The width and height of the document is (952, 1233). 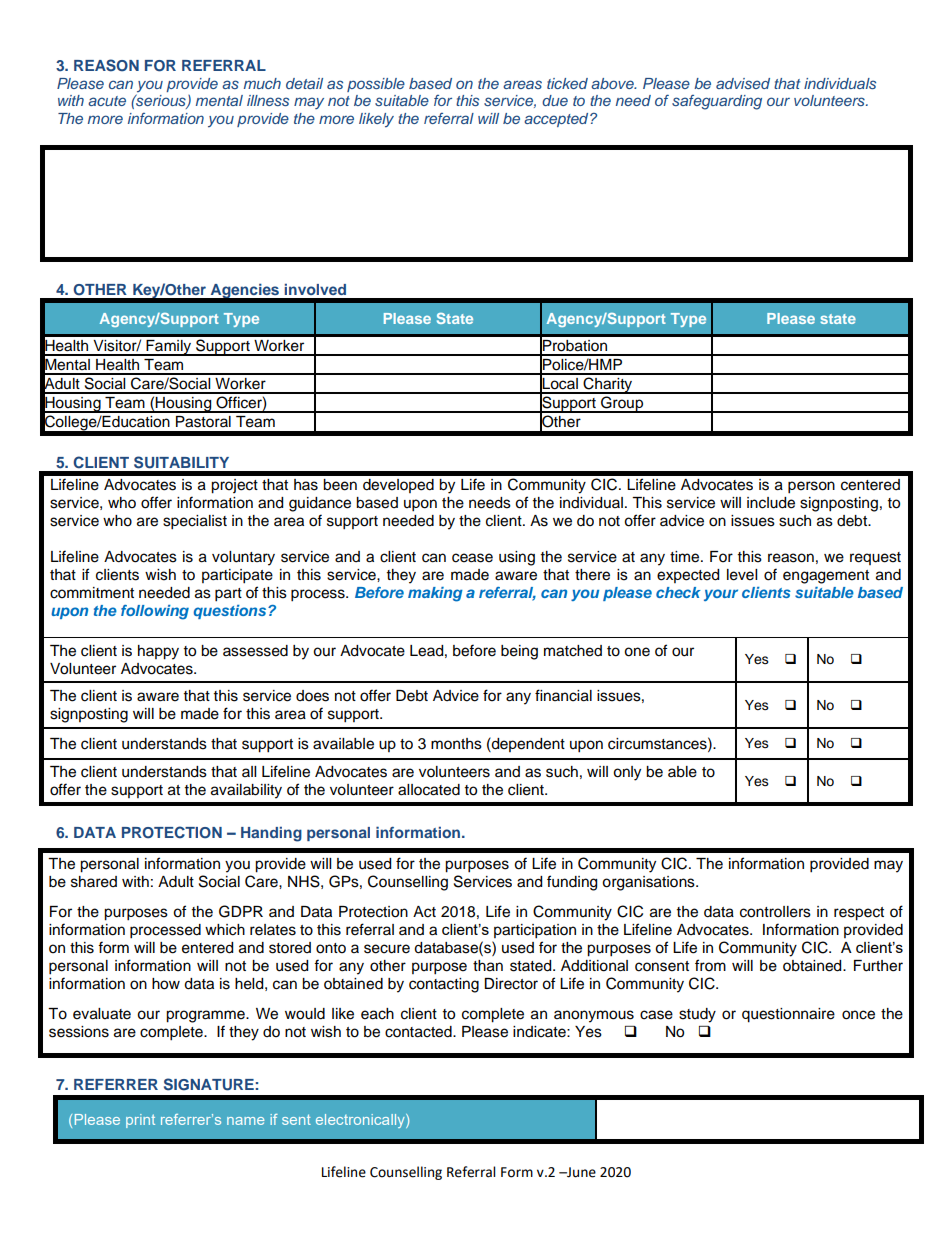 What do you see at coordinates (627, 773) in the document?
I see `only` at bounding box center [627, 773].
